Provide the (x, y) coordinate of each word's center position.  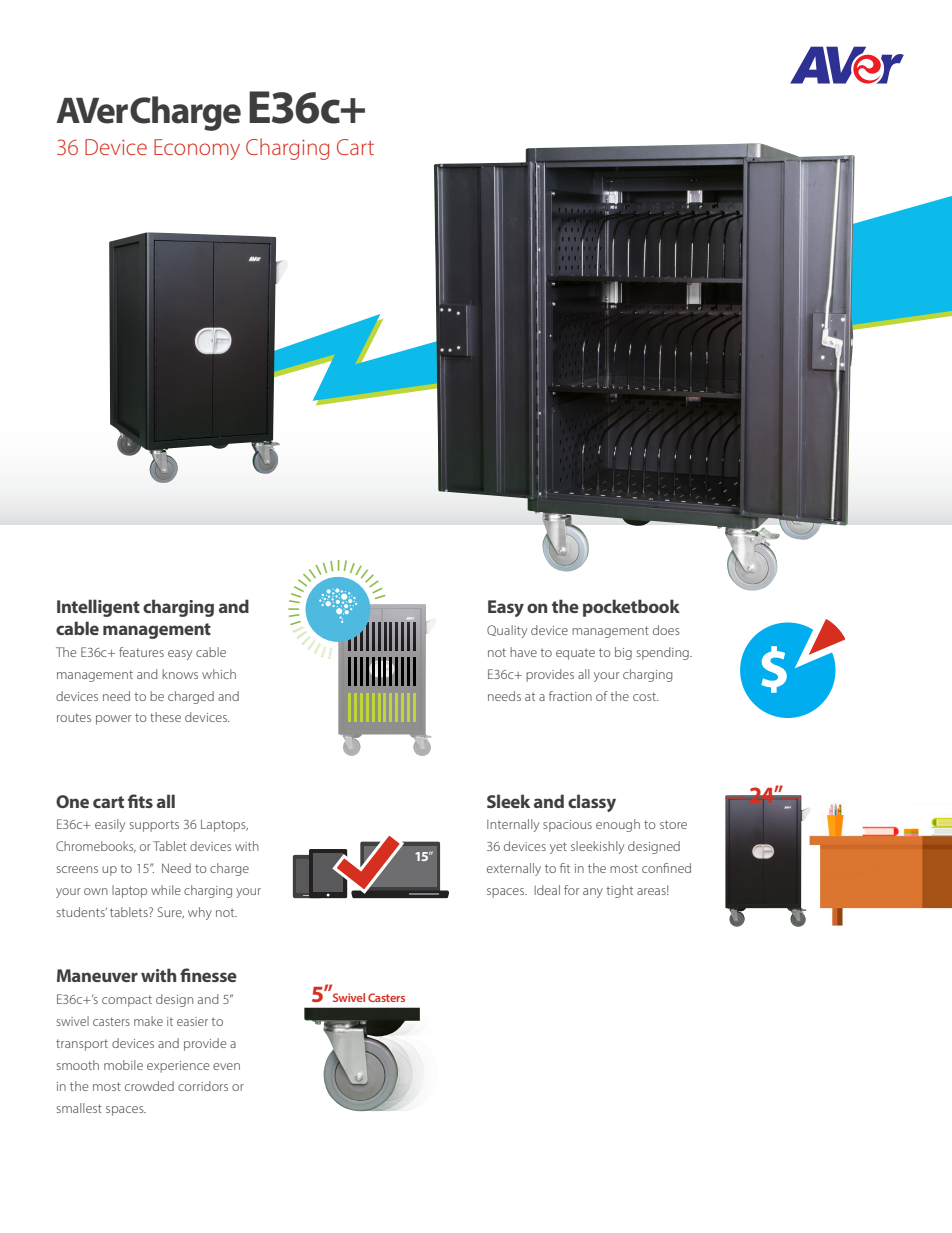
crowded (149, 1086)
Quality (507, 631)
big (623, 653)
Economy (197, 149)
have (523, 652)
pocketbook (631, 608)
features (141, 652)
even (226, 1066)
